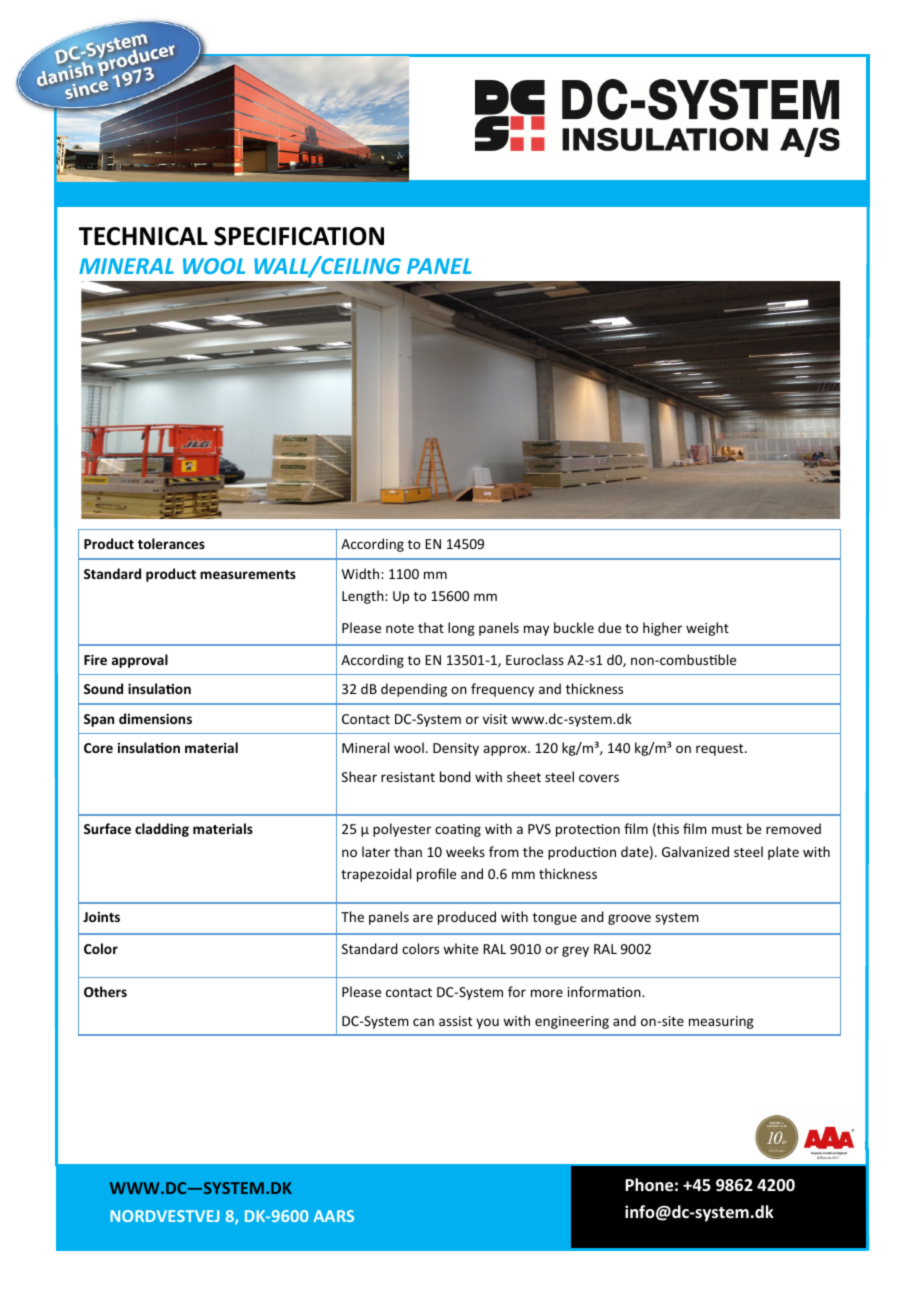  What do you see at coordinates (721, 1022) in the screenshot?
I see `measuring` at bounding box center [721, 1022].
